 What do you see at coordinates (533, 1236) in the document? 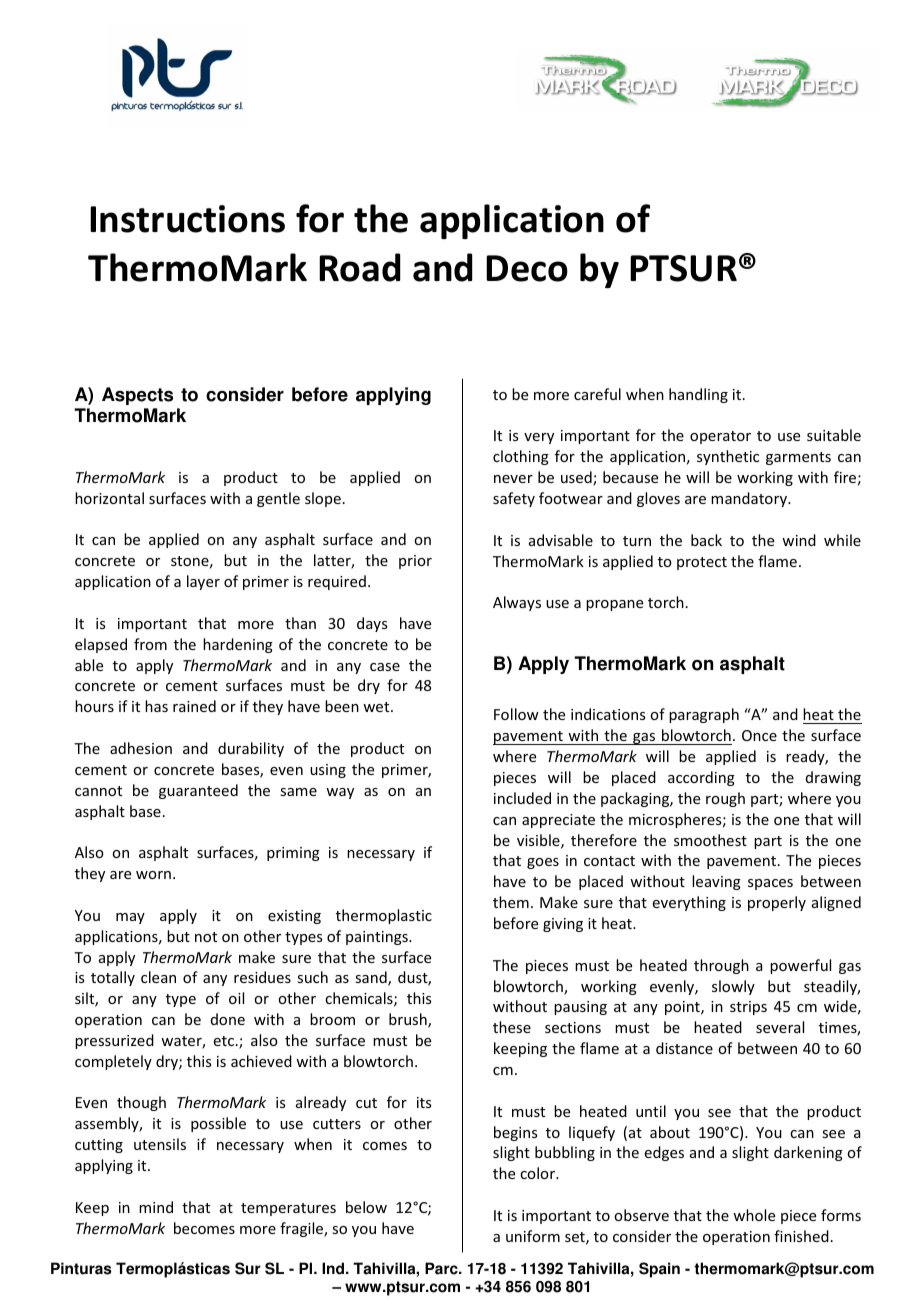
I see `uniform` at bounding box center [533, 1236].
